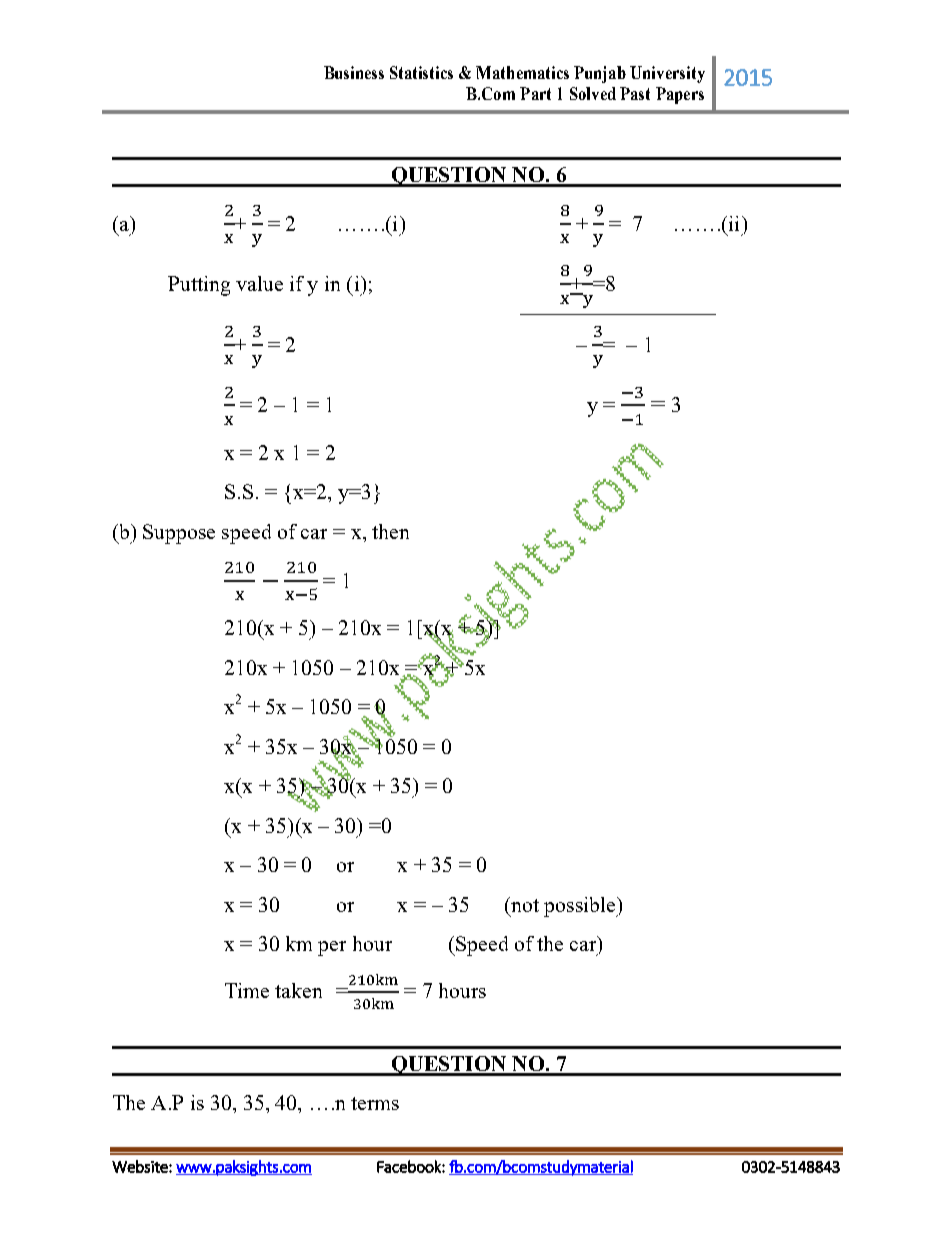  What do you see at coordinates (247, 990) in the screenshot?
I see `Time` at bounding box center [247, 990].
